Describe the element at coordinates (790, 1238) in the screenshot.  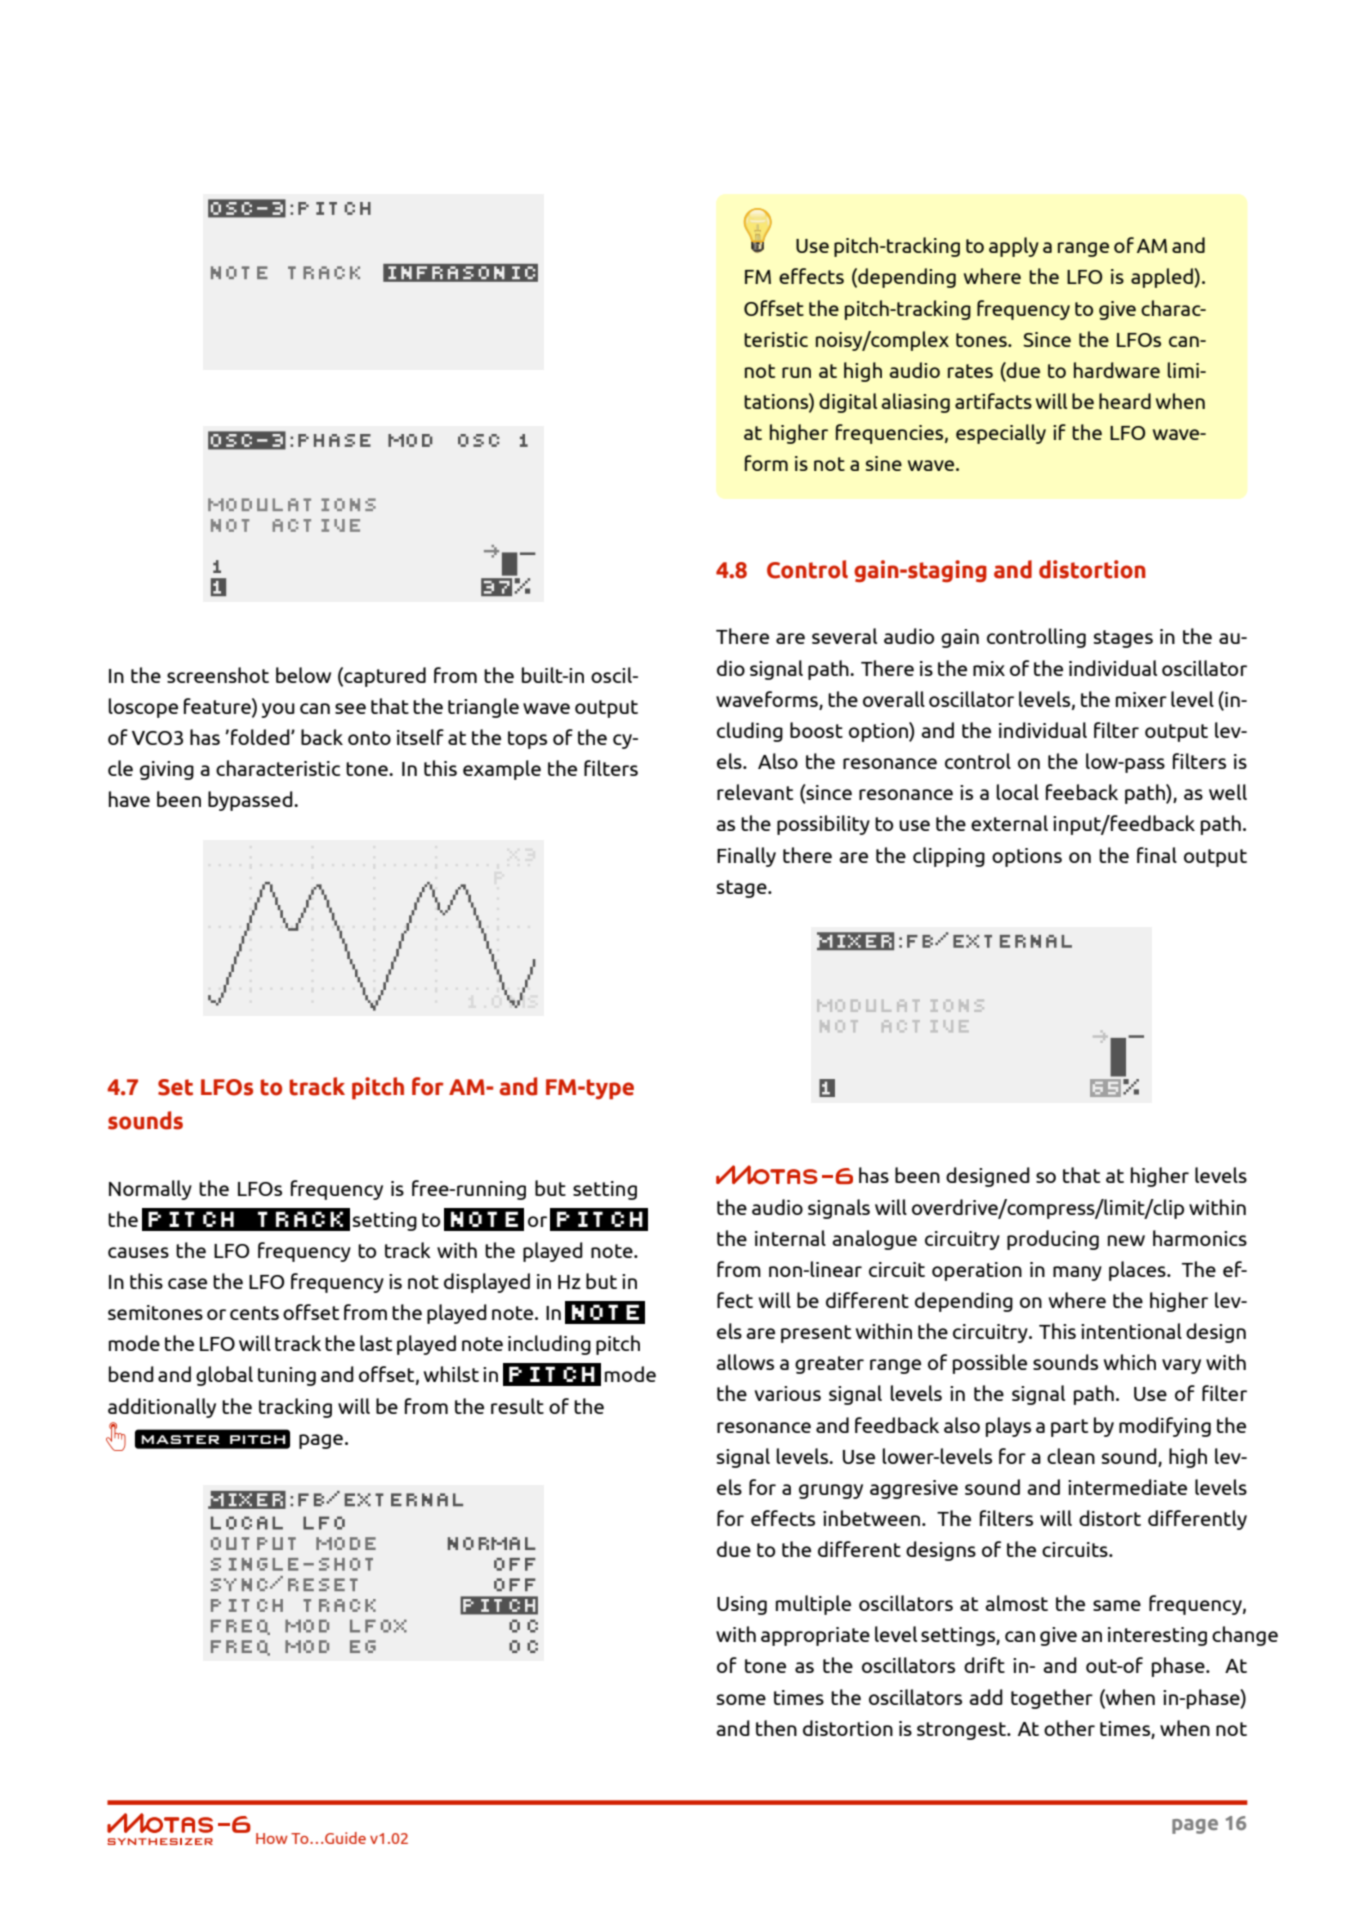
I see `internal` at that location.
